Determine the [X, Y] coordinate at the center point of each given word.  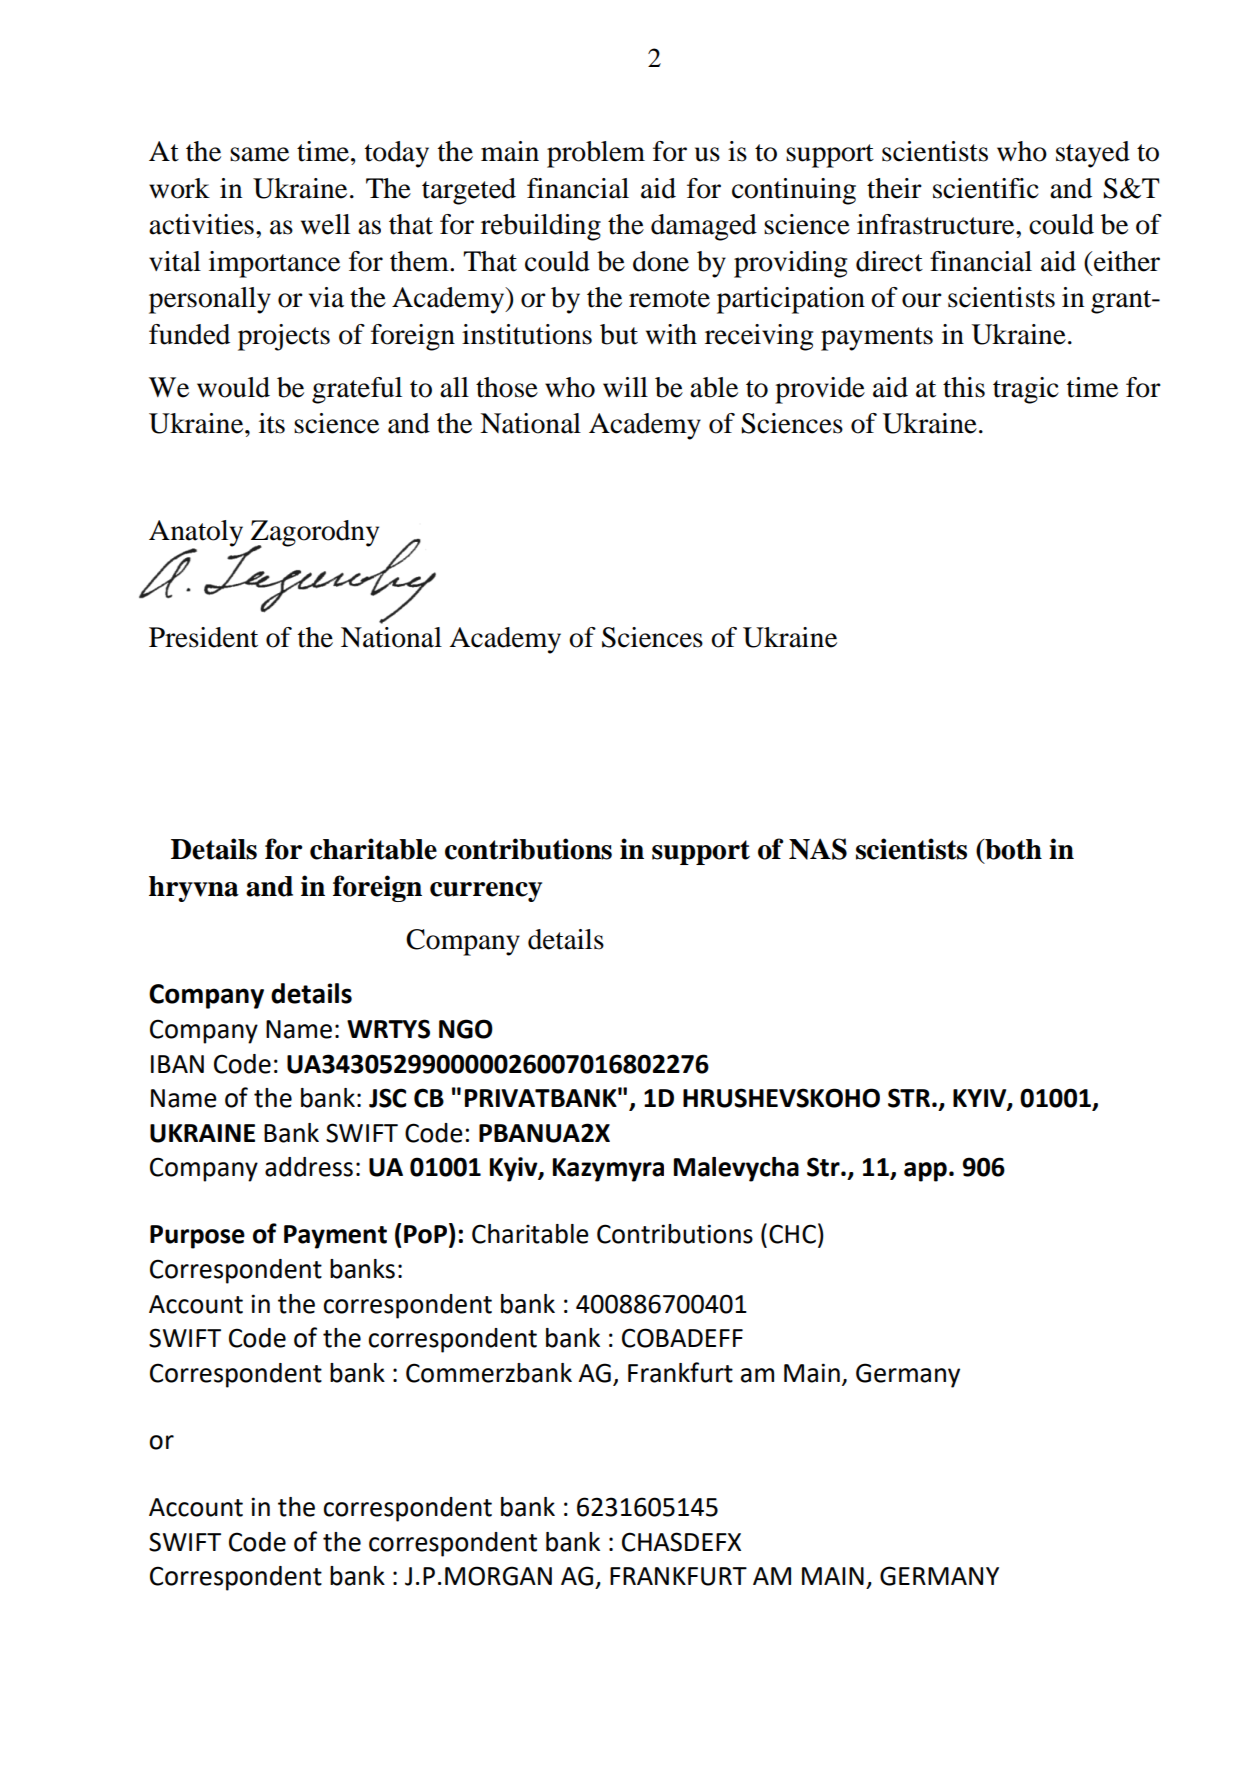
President [203, 637]
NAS [818, 849]
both [1012, 849]
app [925, 1172]
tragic [1026, 390]
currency [486, 892]
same [259, 154]
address [309, 1167]
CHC [792, 1234]
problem [596, 154]
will [625, 387]
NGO [466, 1029]
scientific [986, 188]
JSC [387, 1098]
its [272, 423]
